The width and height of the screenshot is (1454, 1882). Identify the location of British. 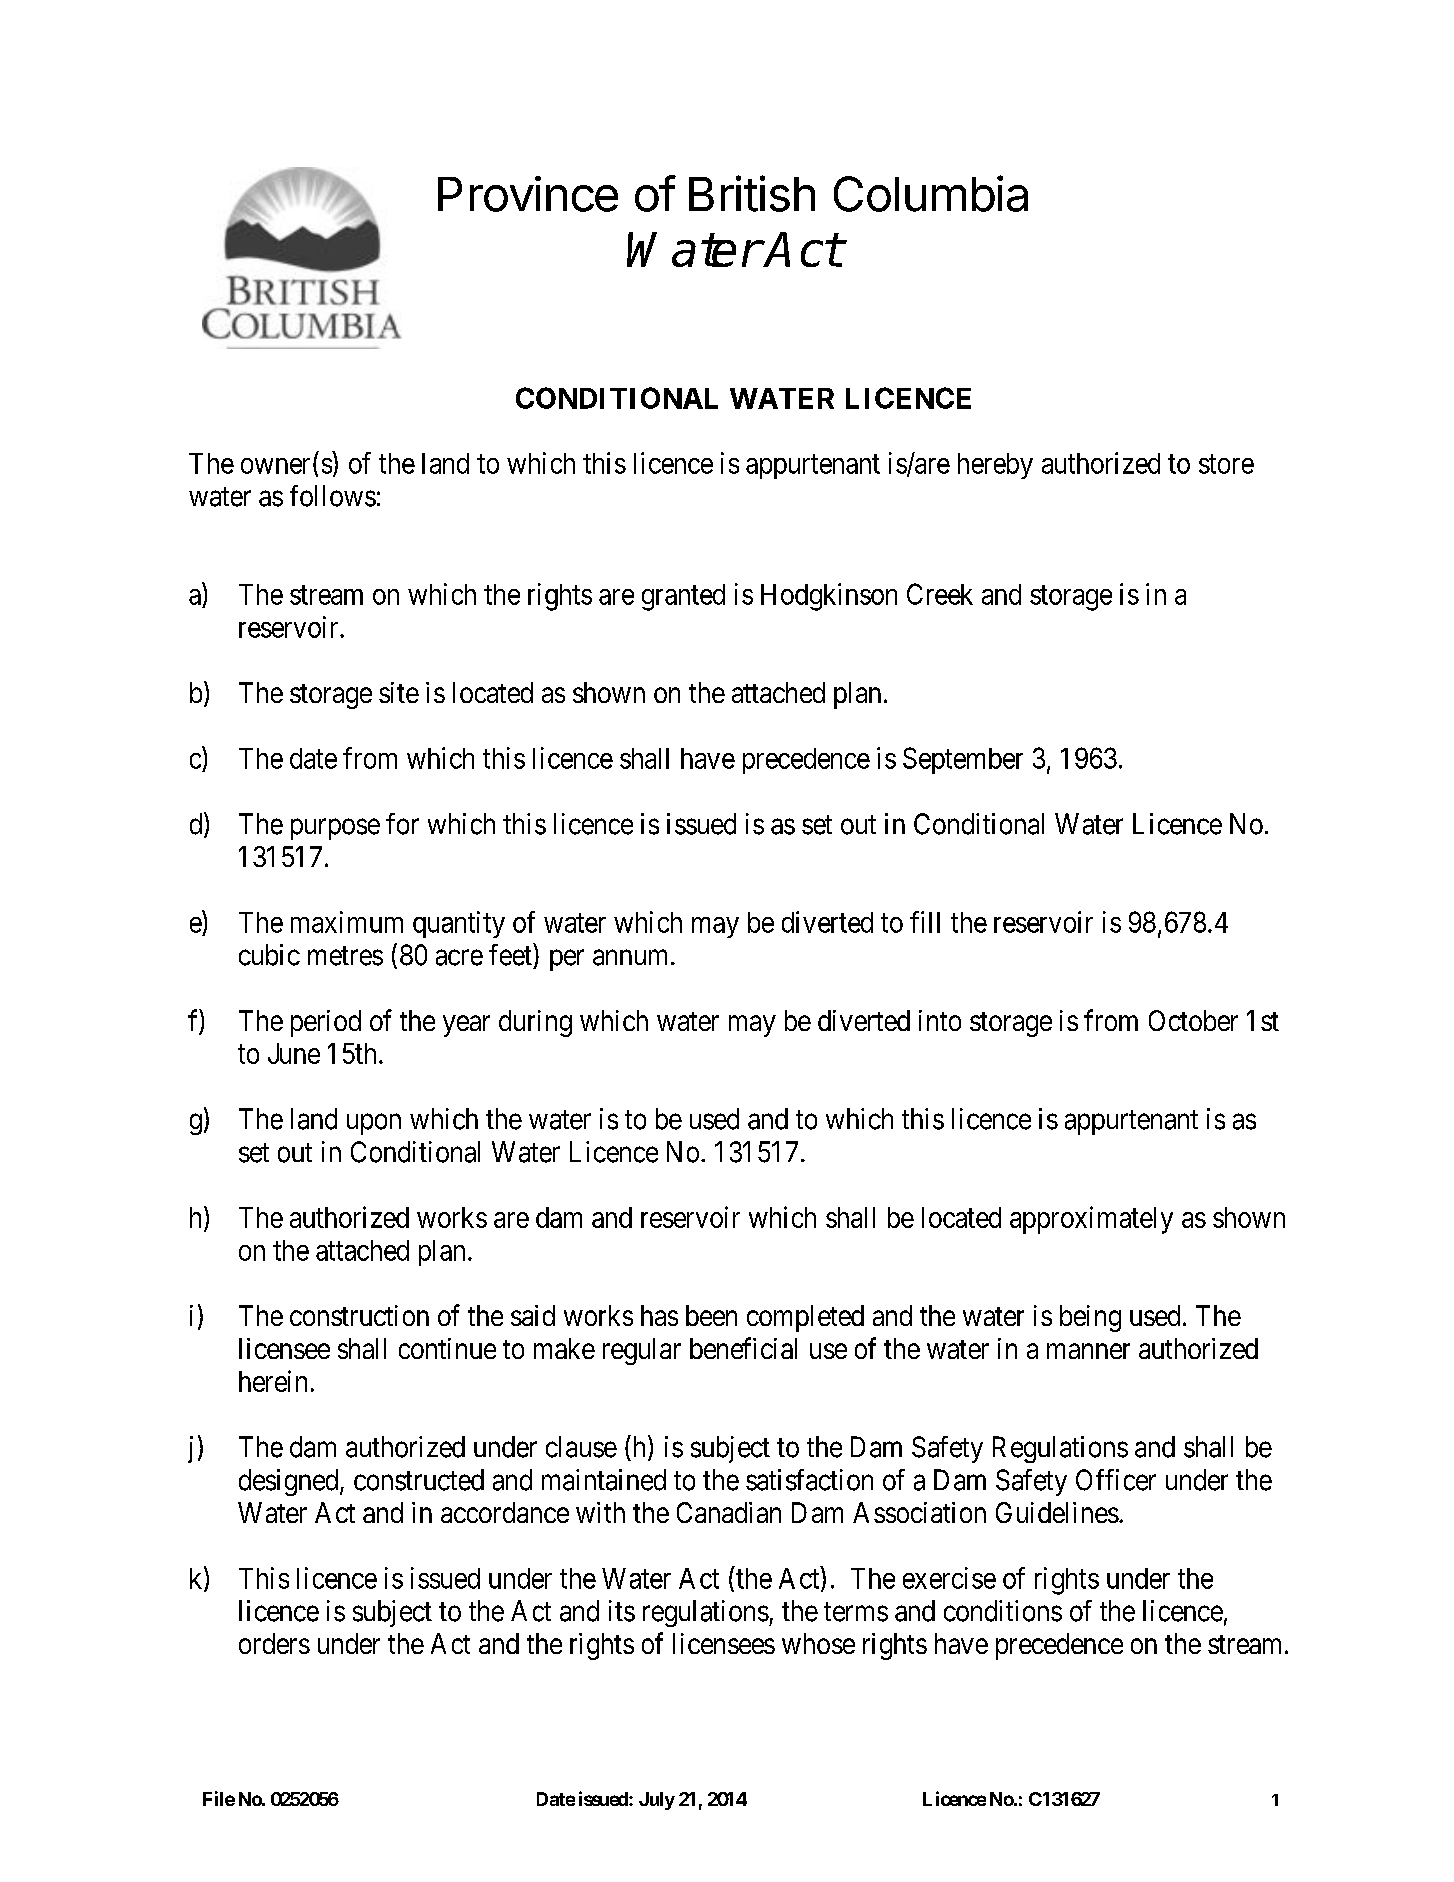
(752, 193).
